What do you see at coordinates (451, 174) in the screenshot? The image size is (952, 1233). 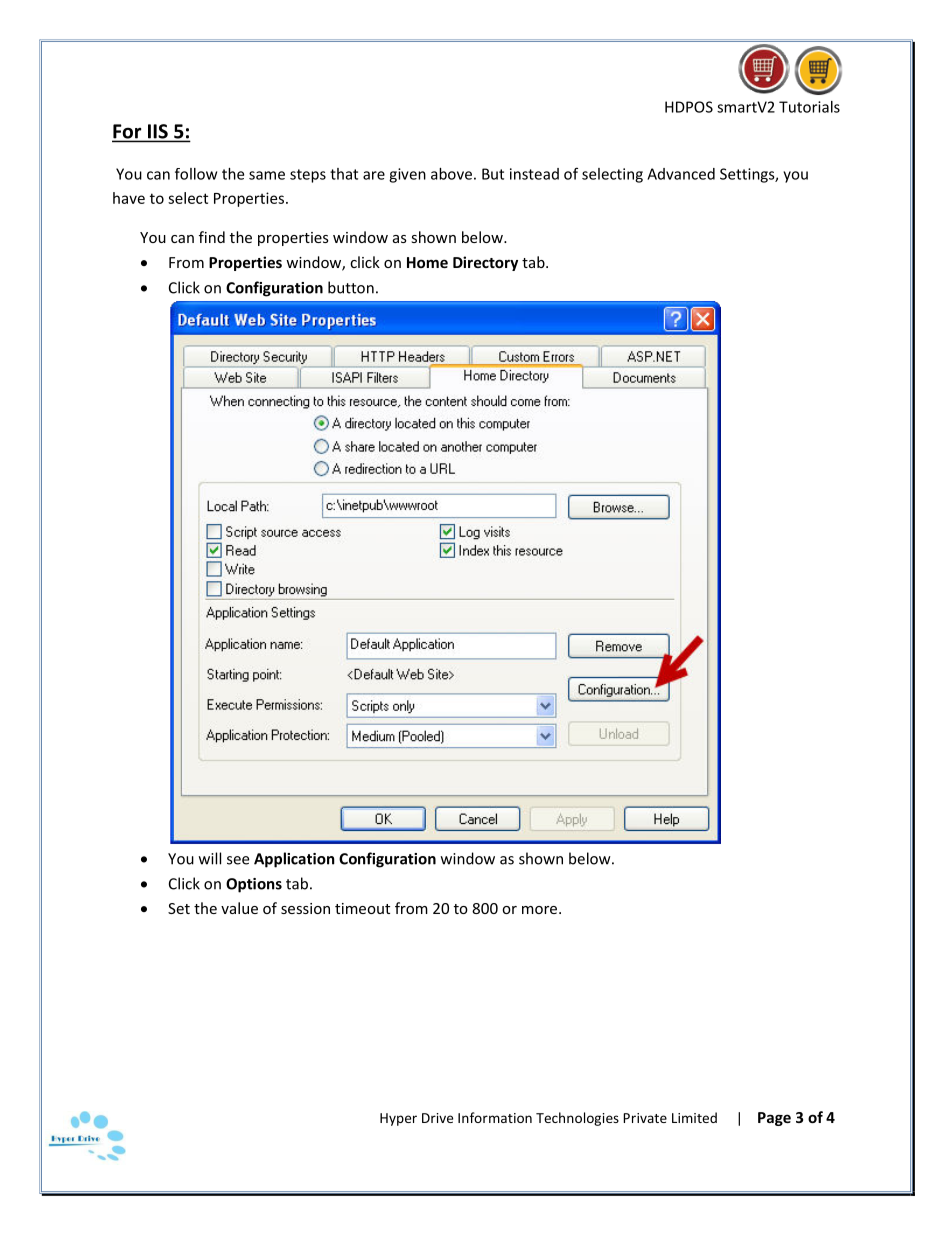 I see `above` at bounding box center [451, 174].
